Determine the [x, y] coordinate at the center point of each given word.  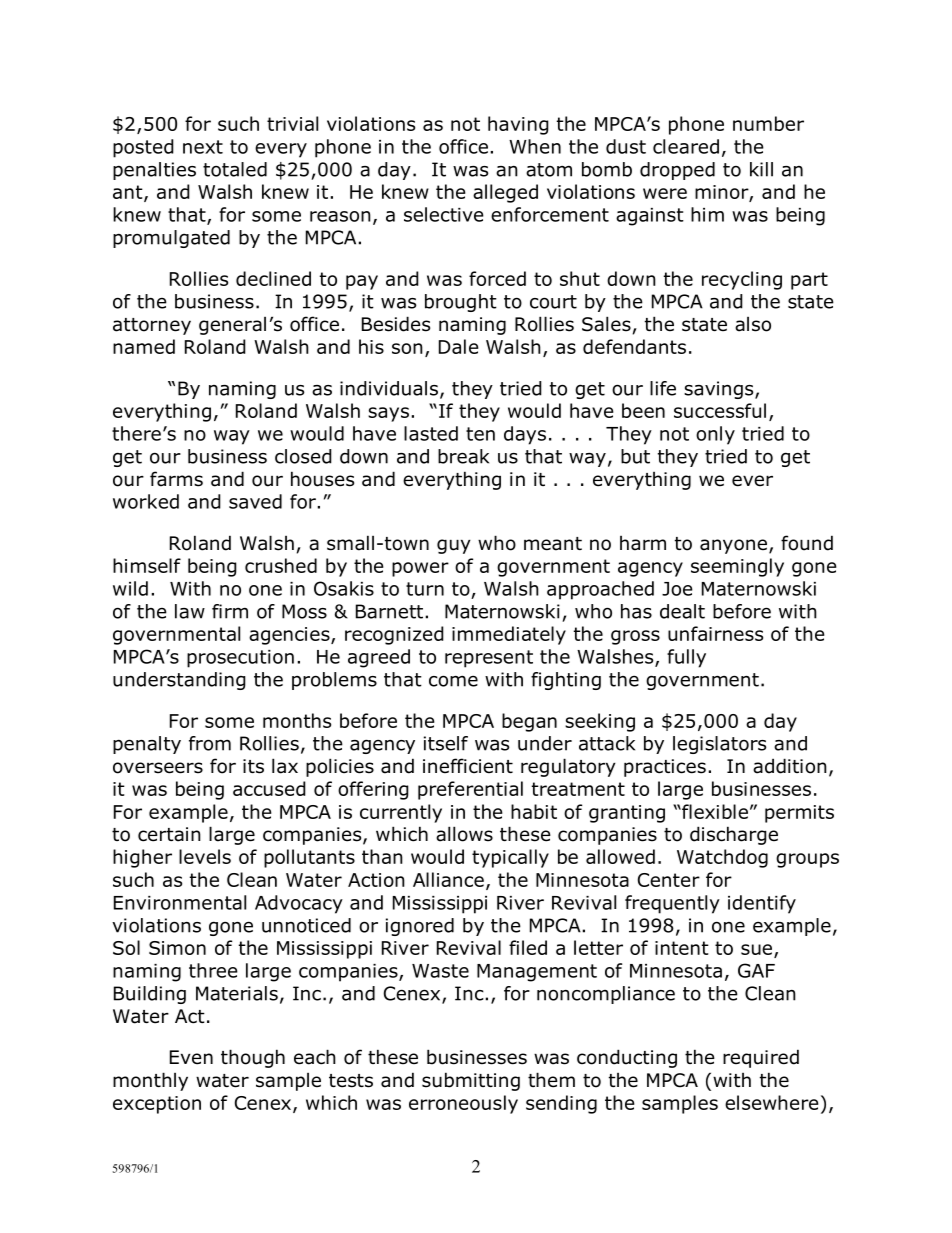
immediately [509, 635]
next [203, 147]
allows [464, 834]
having [518, 125]
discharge [734, 835]
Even [191, 1057]
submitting [471, 1081]
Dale [458, 346]
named [144, 346]
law [190, 611]
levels [205, 856]
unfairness [715, 633]
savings [720, 390]
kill [761, 169]
